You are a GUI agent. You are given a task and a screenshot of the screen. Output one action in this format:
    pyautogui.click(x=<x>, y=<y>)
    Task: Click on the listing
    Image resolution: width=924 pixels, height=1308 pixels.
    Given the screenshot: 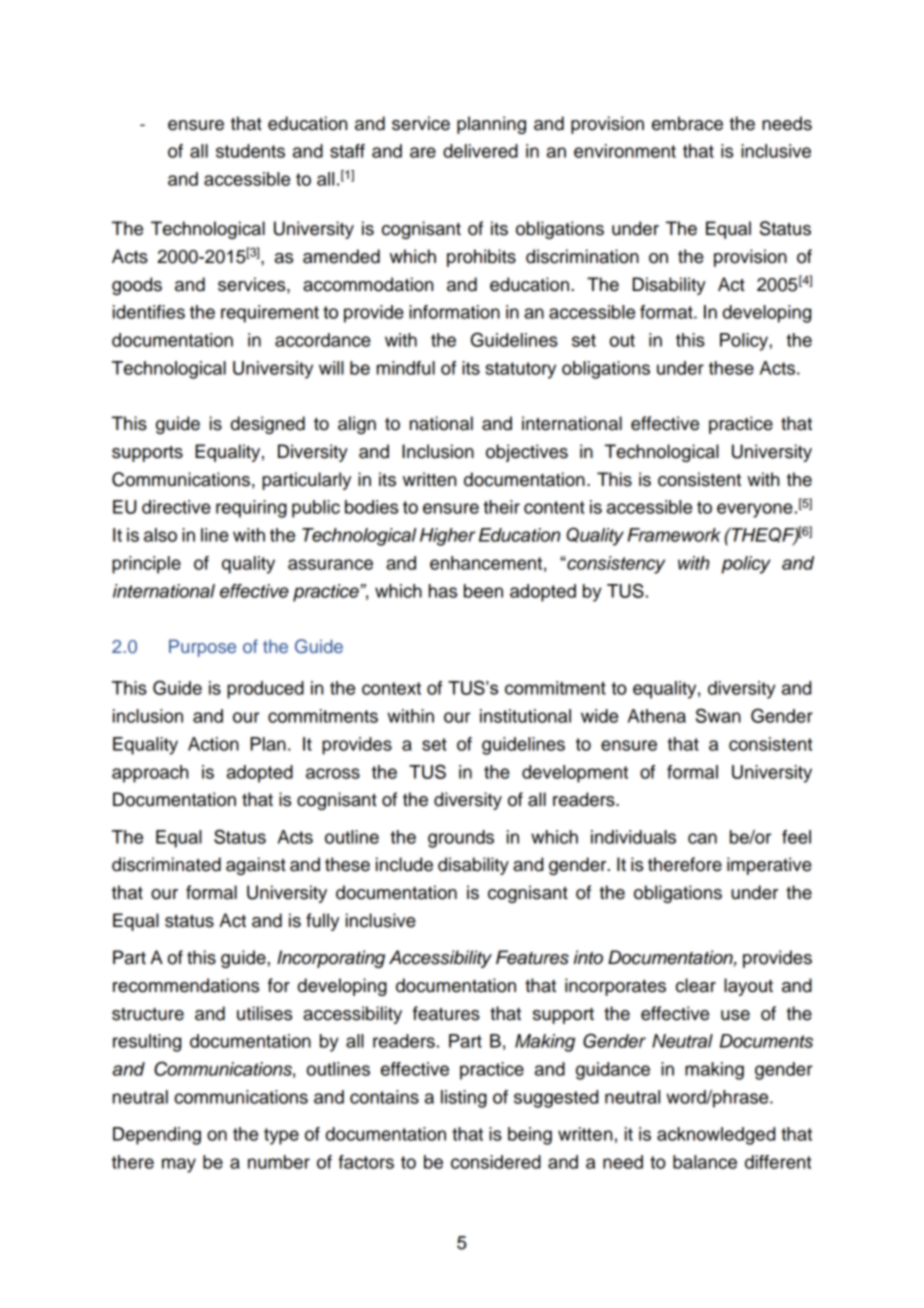 What is the action you would take?
    pyautogui.click(x=464, y=1099)
